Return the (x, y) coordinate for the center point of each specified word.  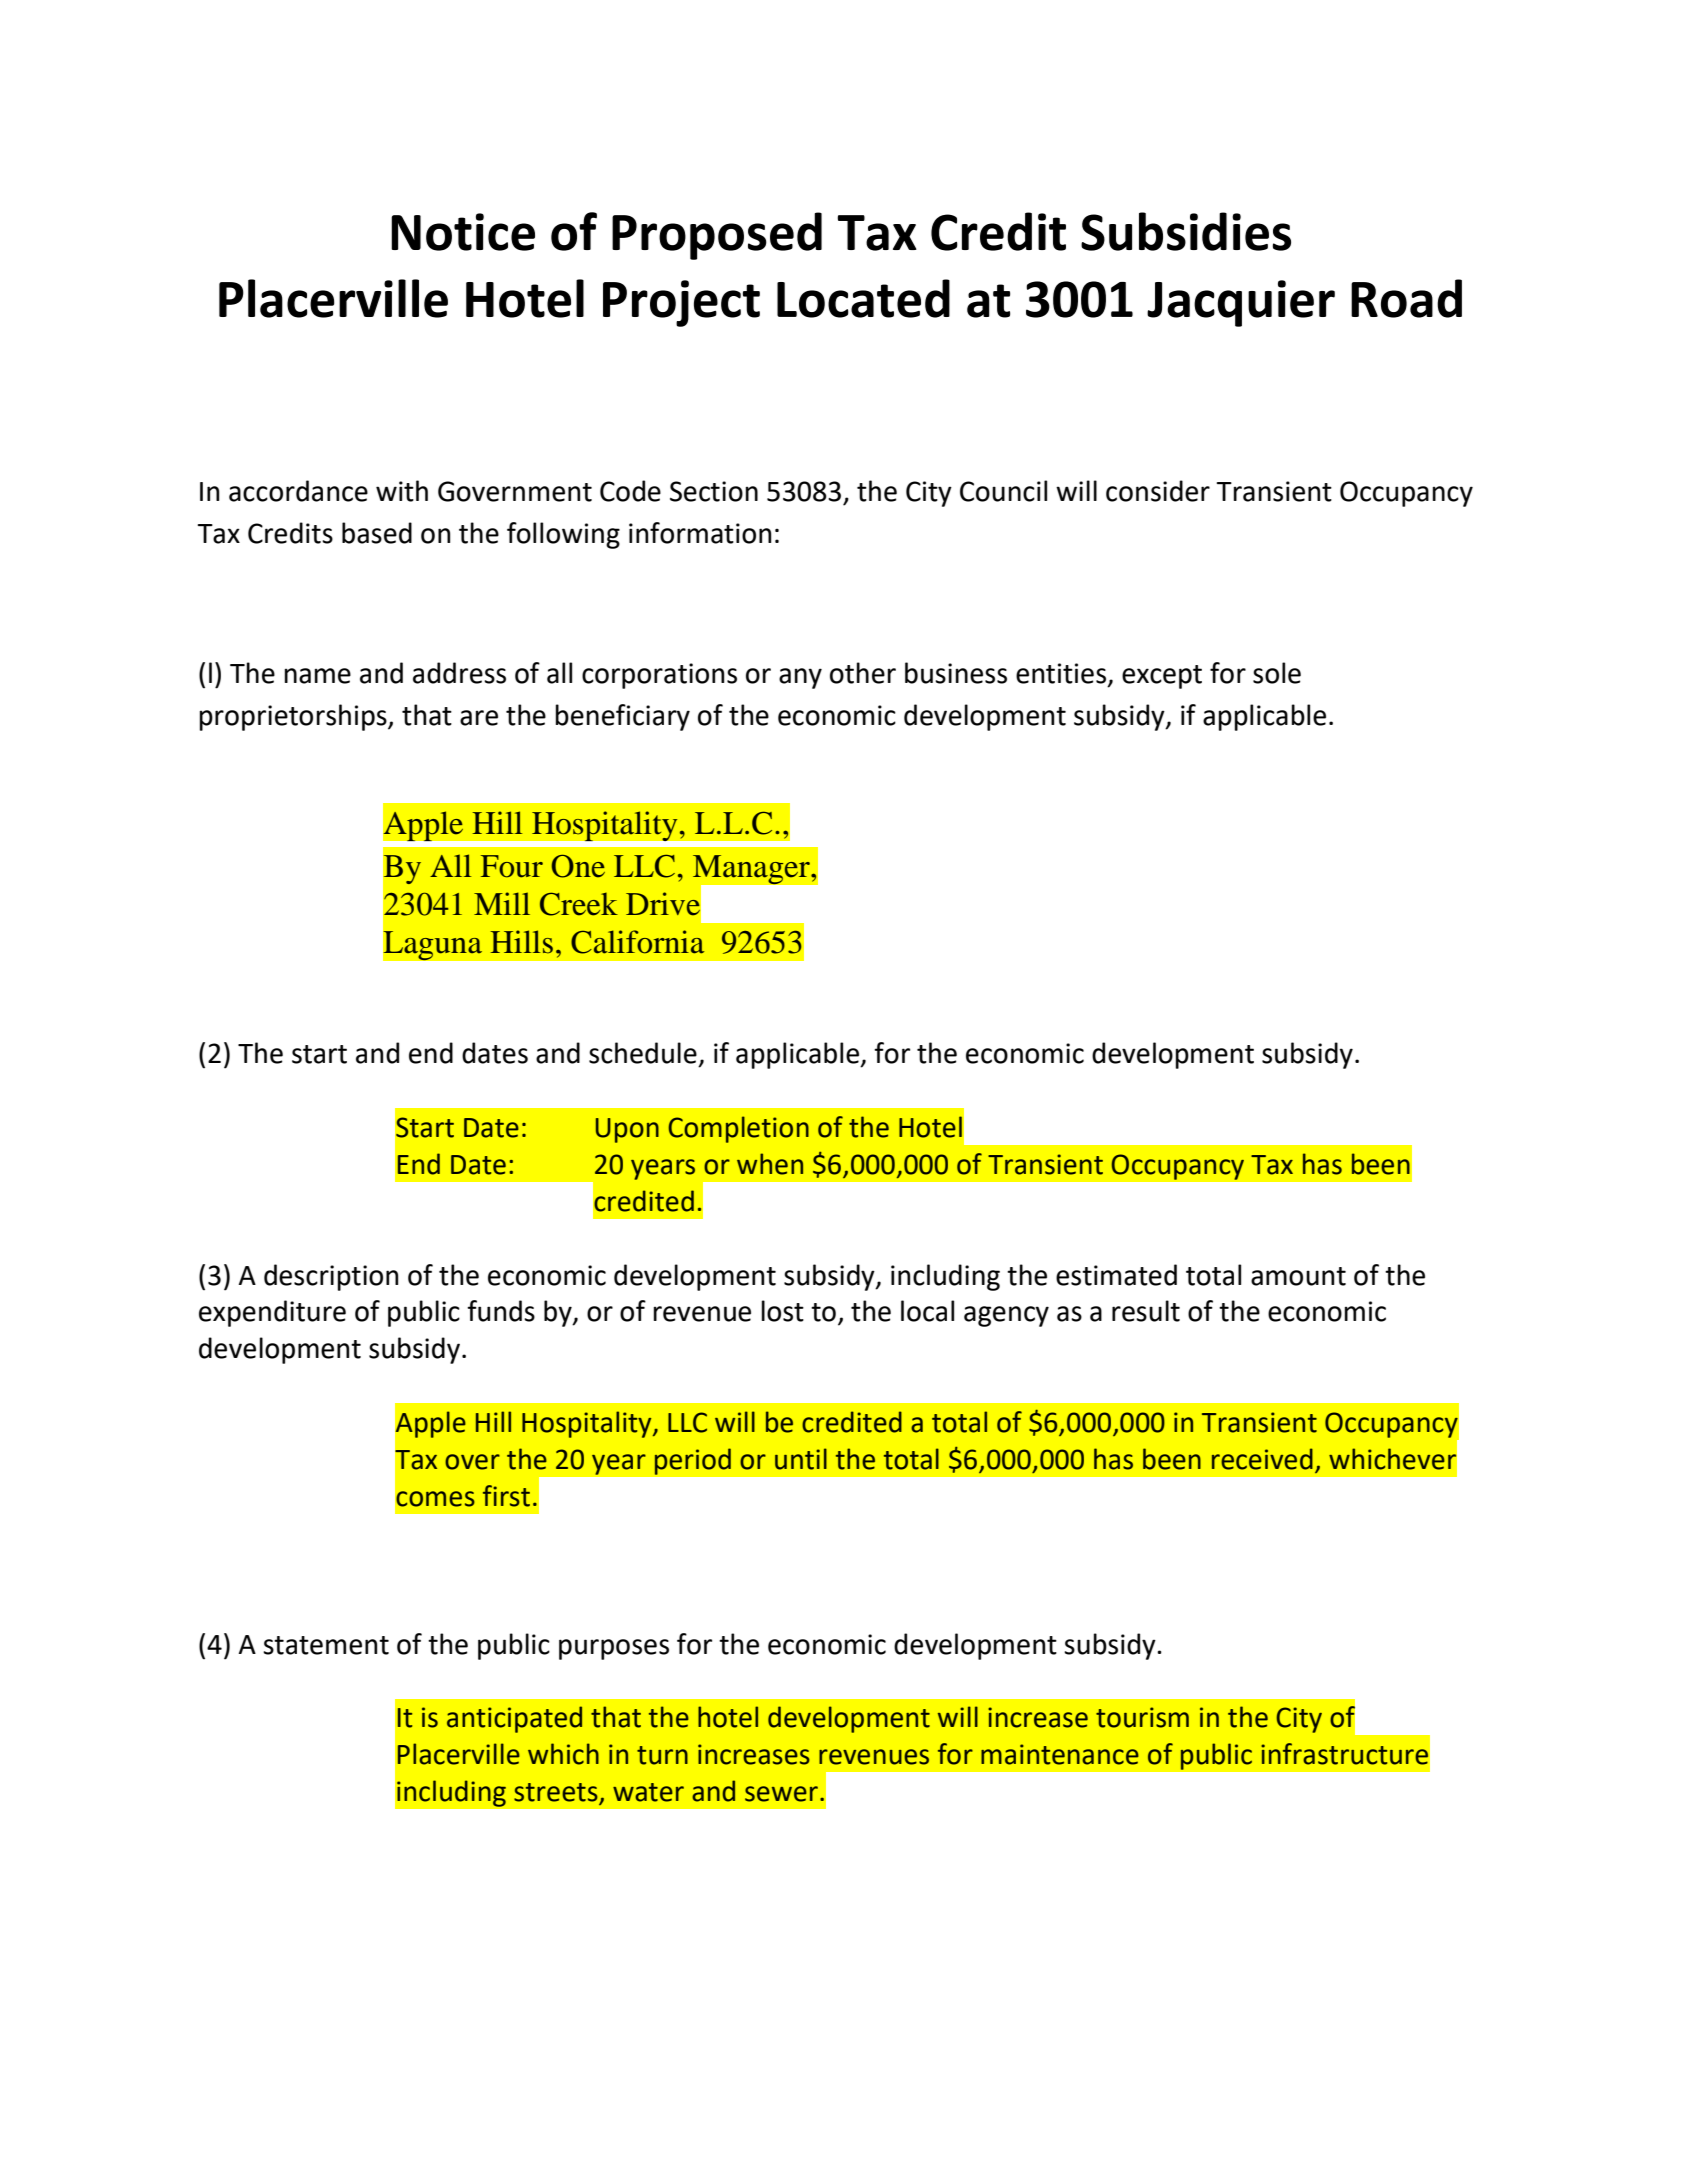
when (770, 1164)
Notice (463, 232)
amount (1298, 1276)
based (377, 533)
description (331, 1277)
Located (863, 298)
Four (512, 866)
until (801, 1459)
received (1262, 1459)
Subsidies (1186, 231)
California (637, 942)
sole (1277, 673)
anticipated (514, 1719)
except (1162, 677)
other (863, 673)
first (506, 1496)
